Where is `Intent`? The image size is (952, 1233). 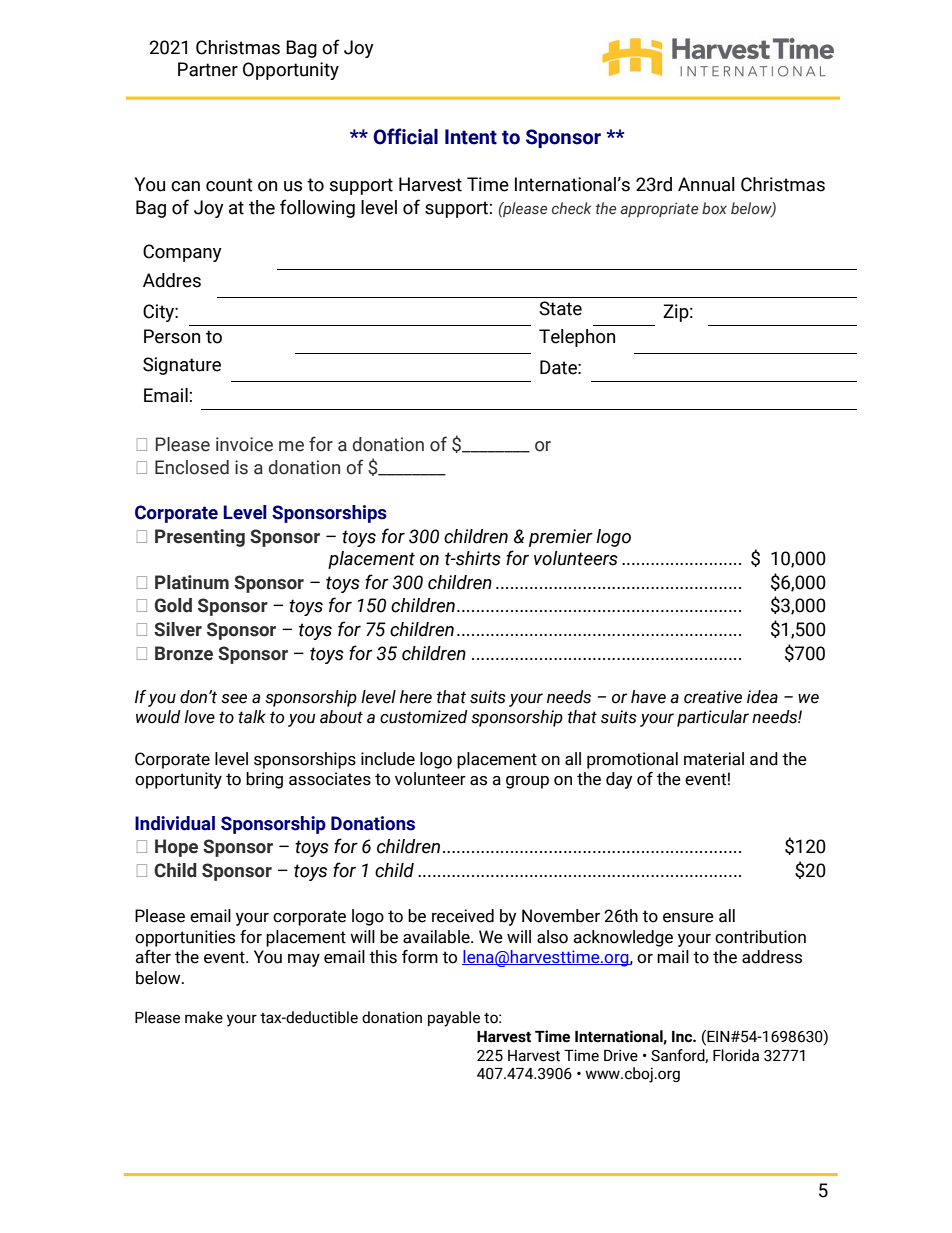
Intent is located at coordinates (471, 137).
